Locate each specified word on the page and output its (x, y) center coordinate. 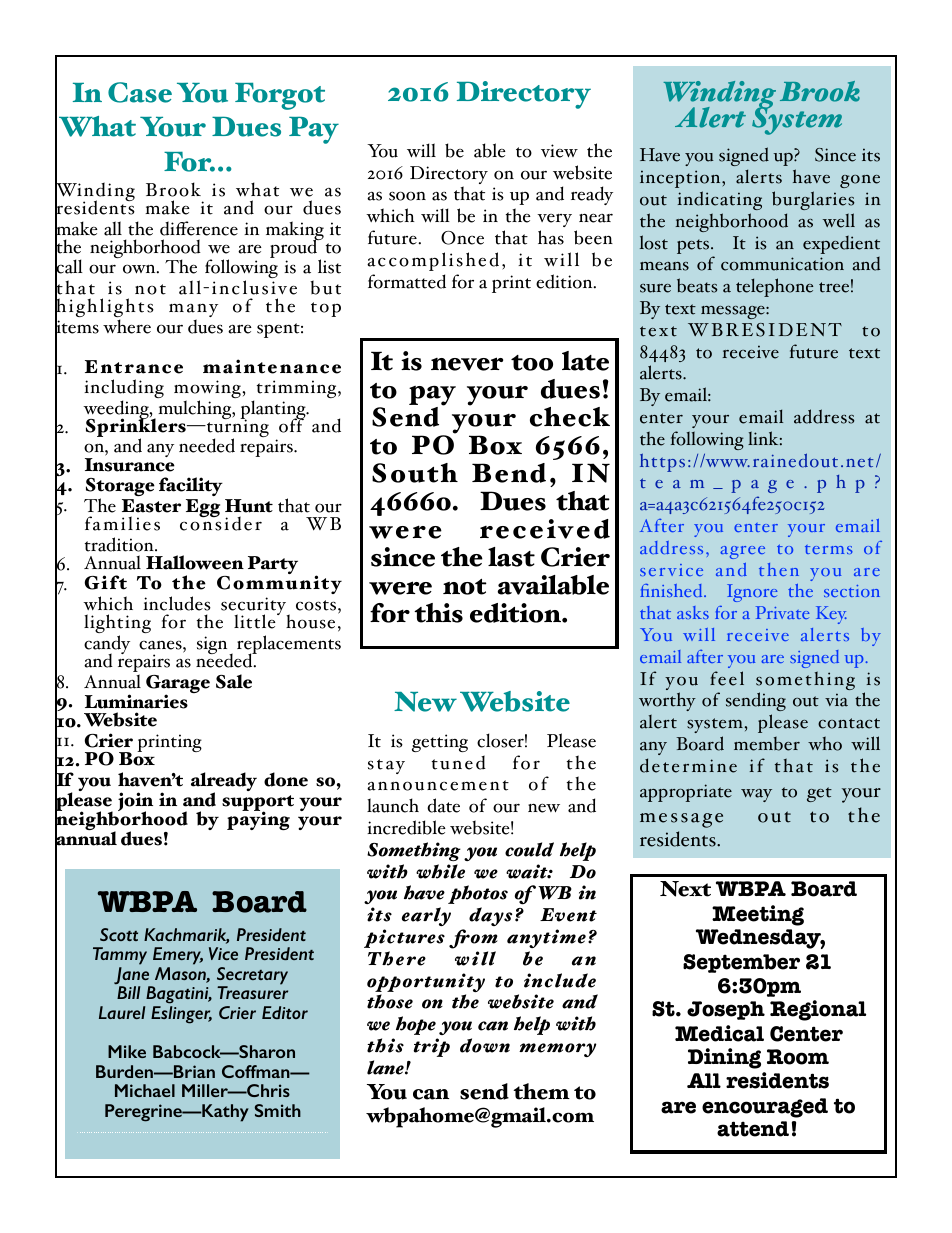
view (559, 151)
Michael (145, 1090)
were (400, 588)
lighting (117, 625)
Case (140, 92)
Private (783, 612)
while (440, 871)
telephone (774, 287)
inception (681, 179)
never (467, 364)
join (135, 803)
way (756, 795)
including (124, 390)
